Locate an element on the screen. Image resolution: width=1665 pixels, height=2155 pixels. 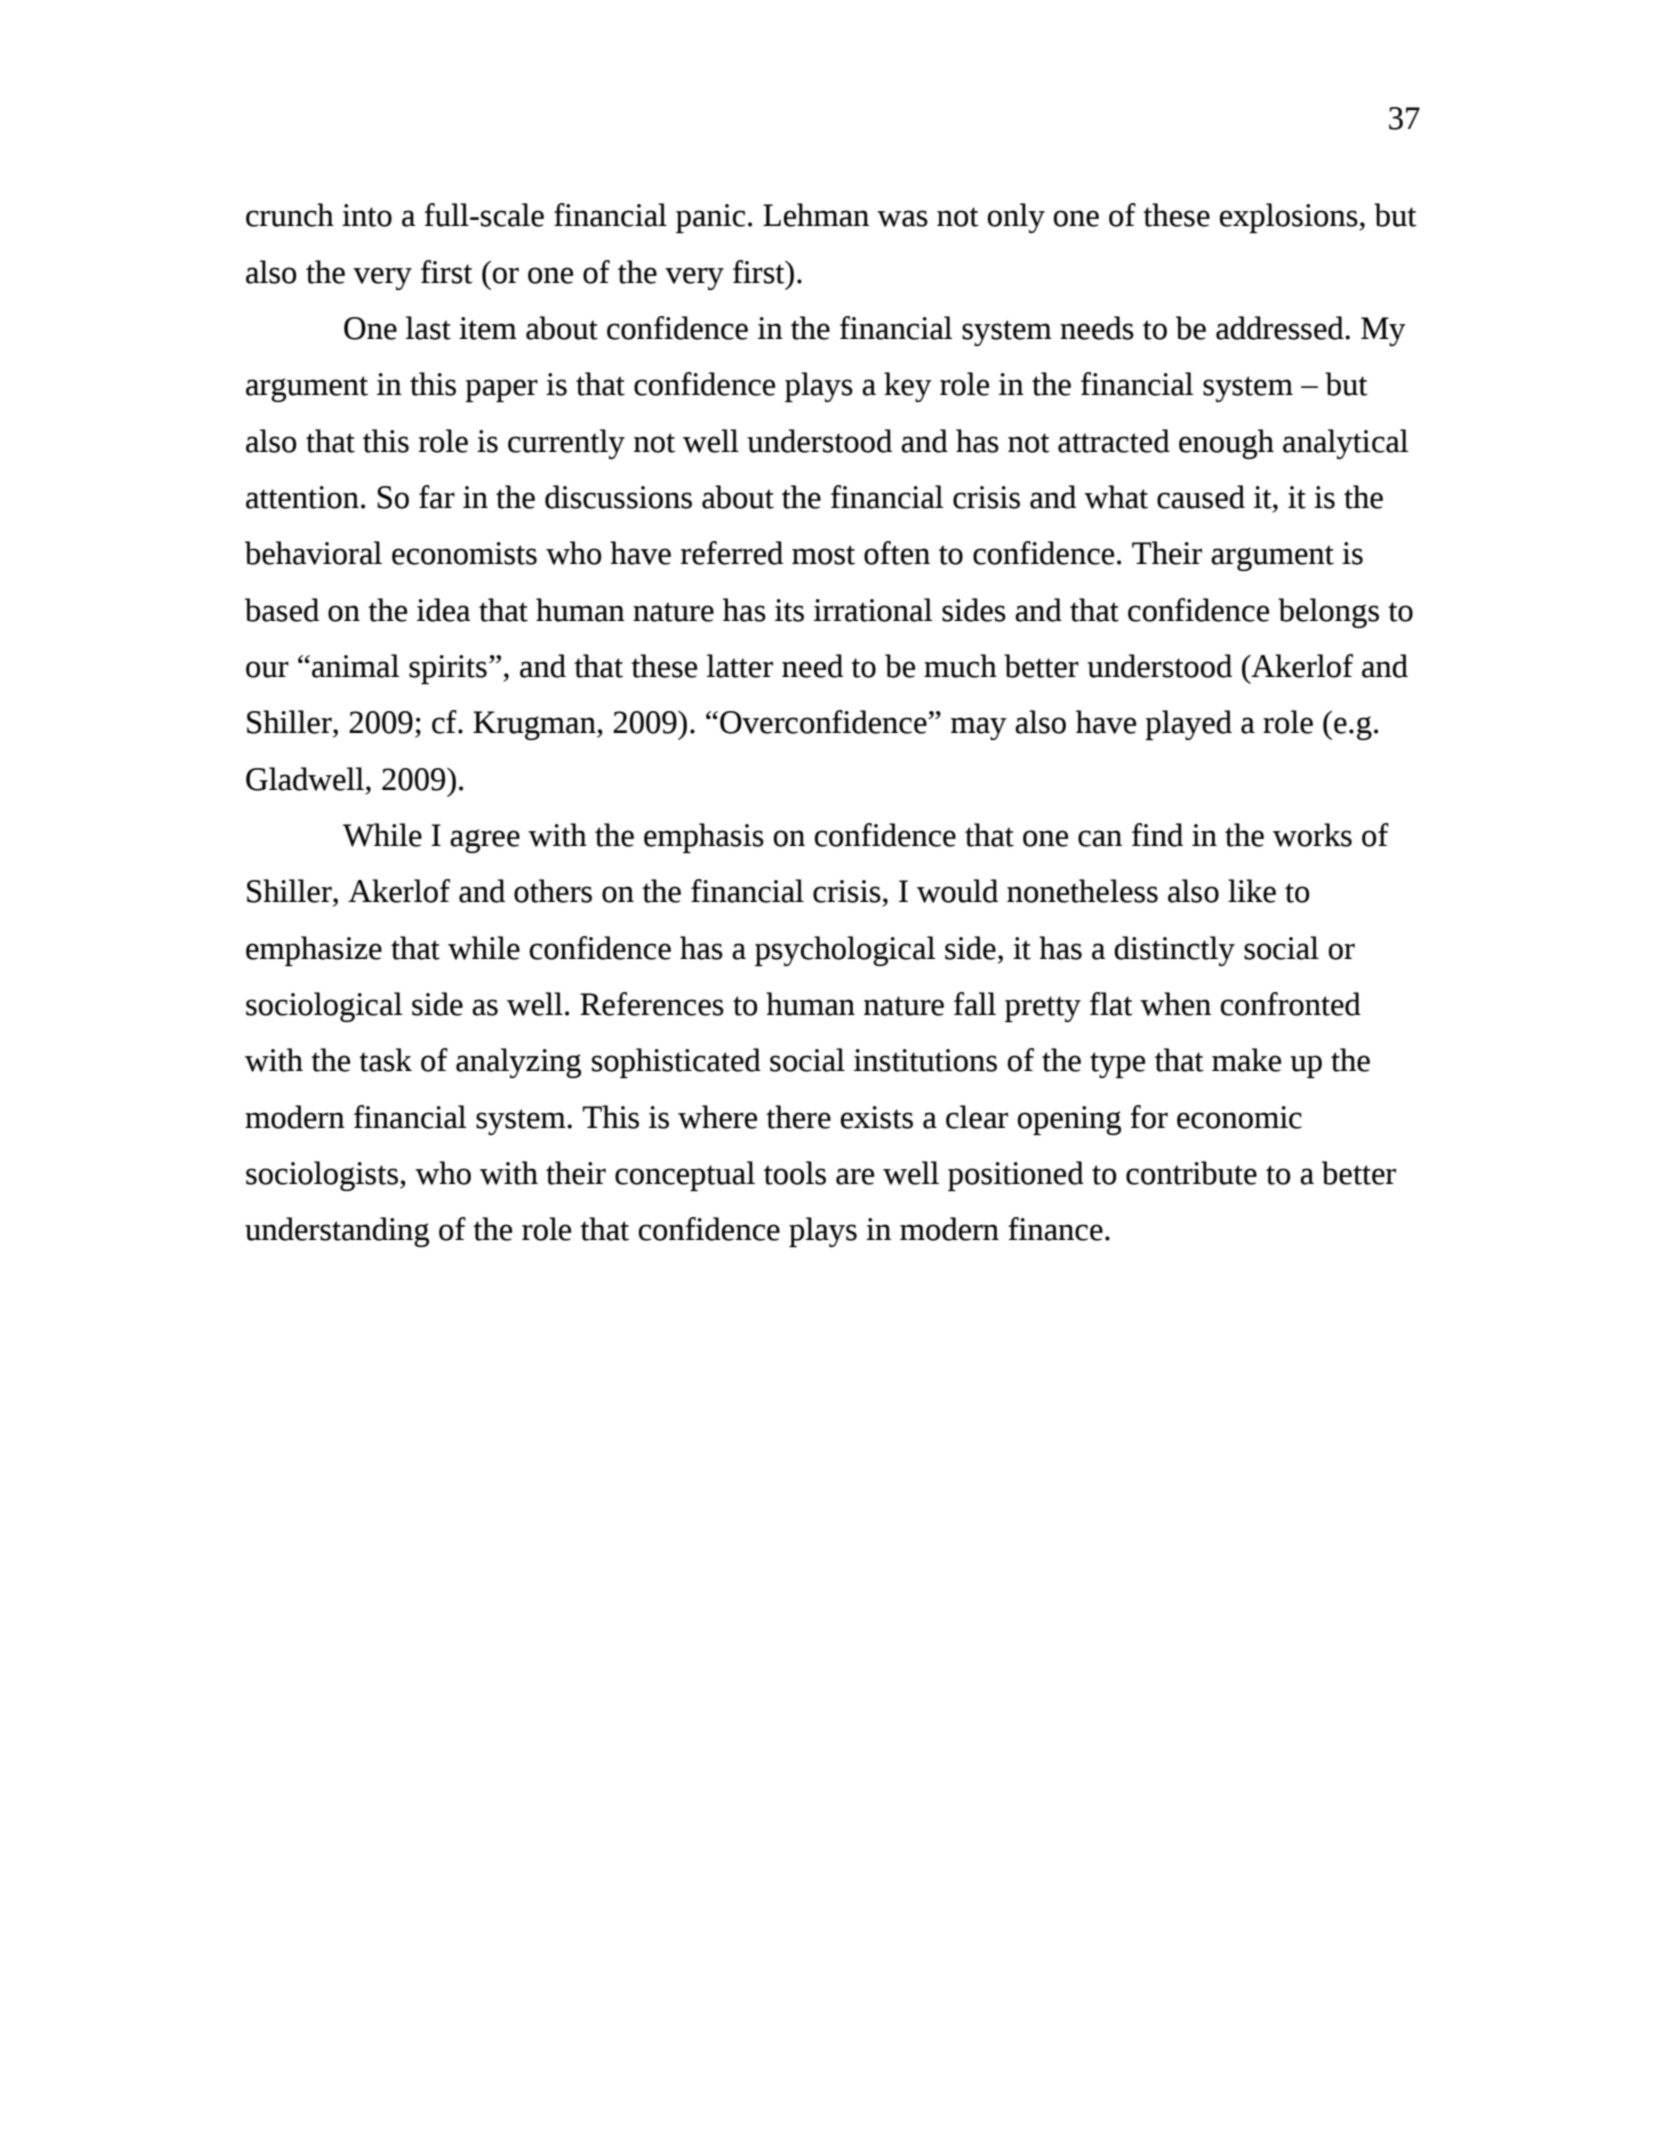
most is located at coordinates (823, 555).
